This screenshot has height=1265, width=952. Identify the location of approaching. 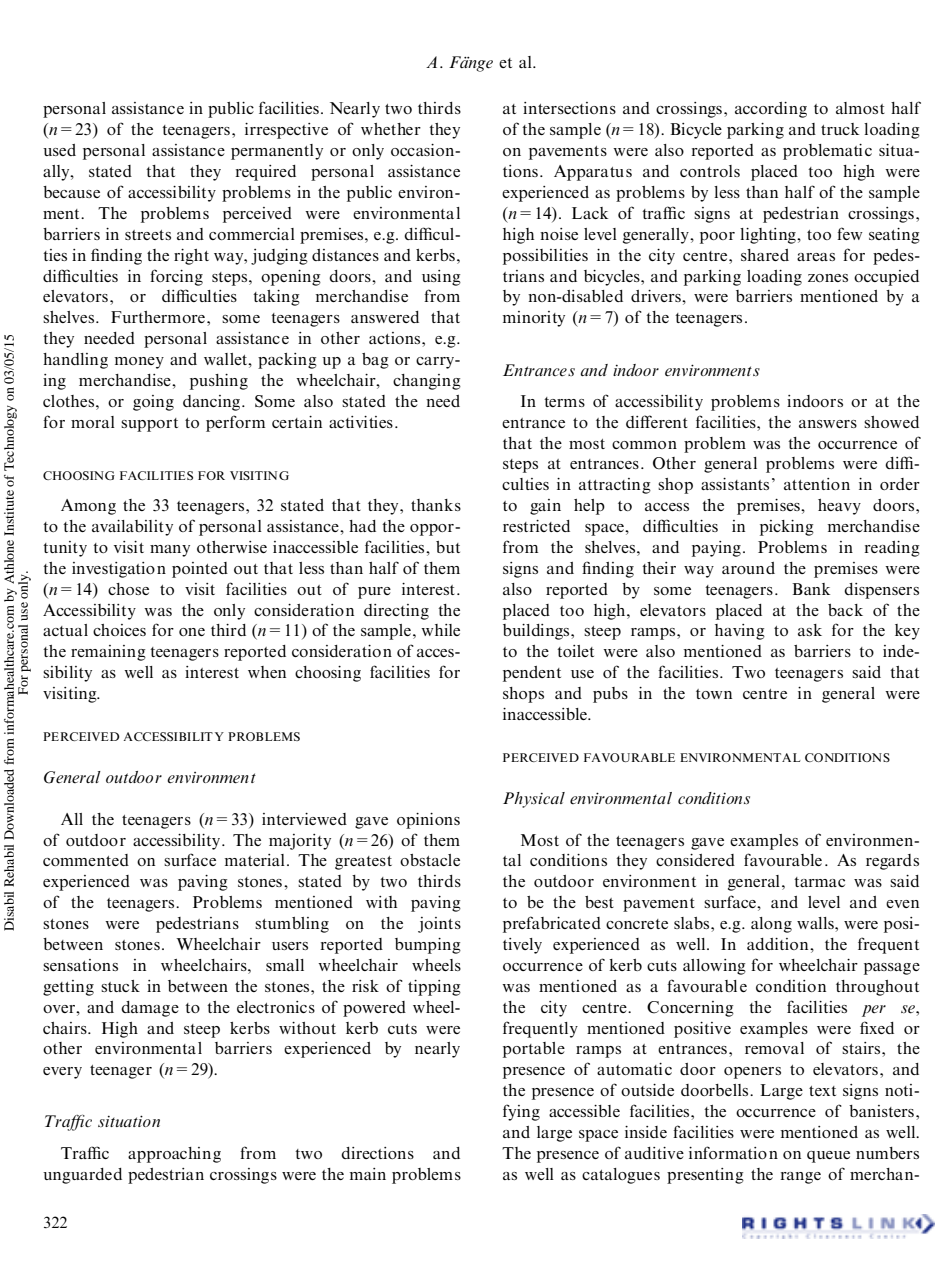
(174, 1155).
